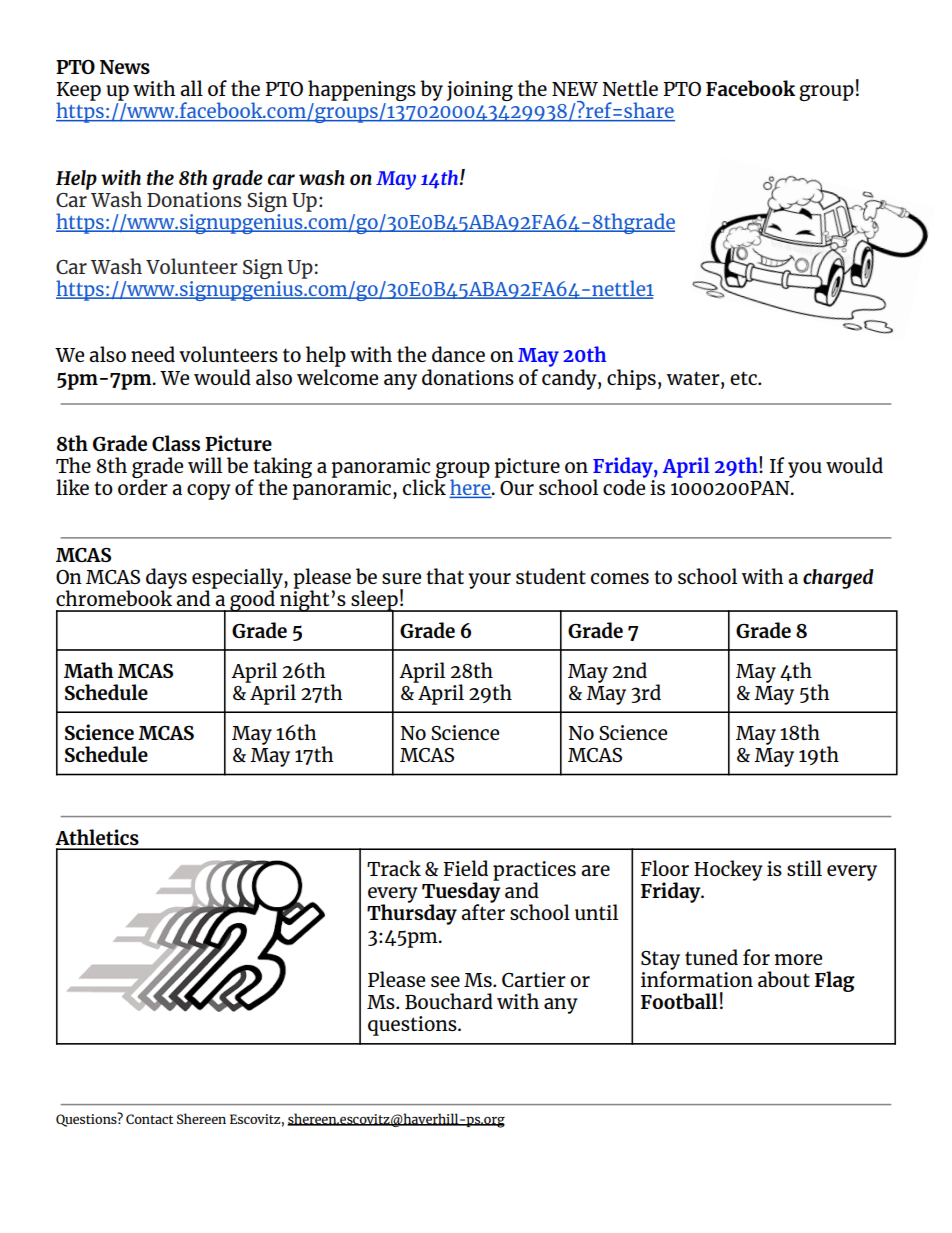 The height and width of the screenshot is (1233, 952). Describe the element at coordinates (445, 576) in the screenshot. I see `that` at that location.
